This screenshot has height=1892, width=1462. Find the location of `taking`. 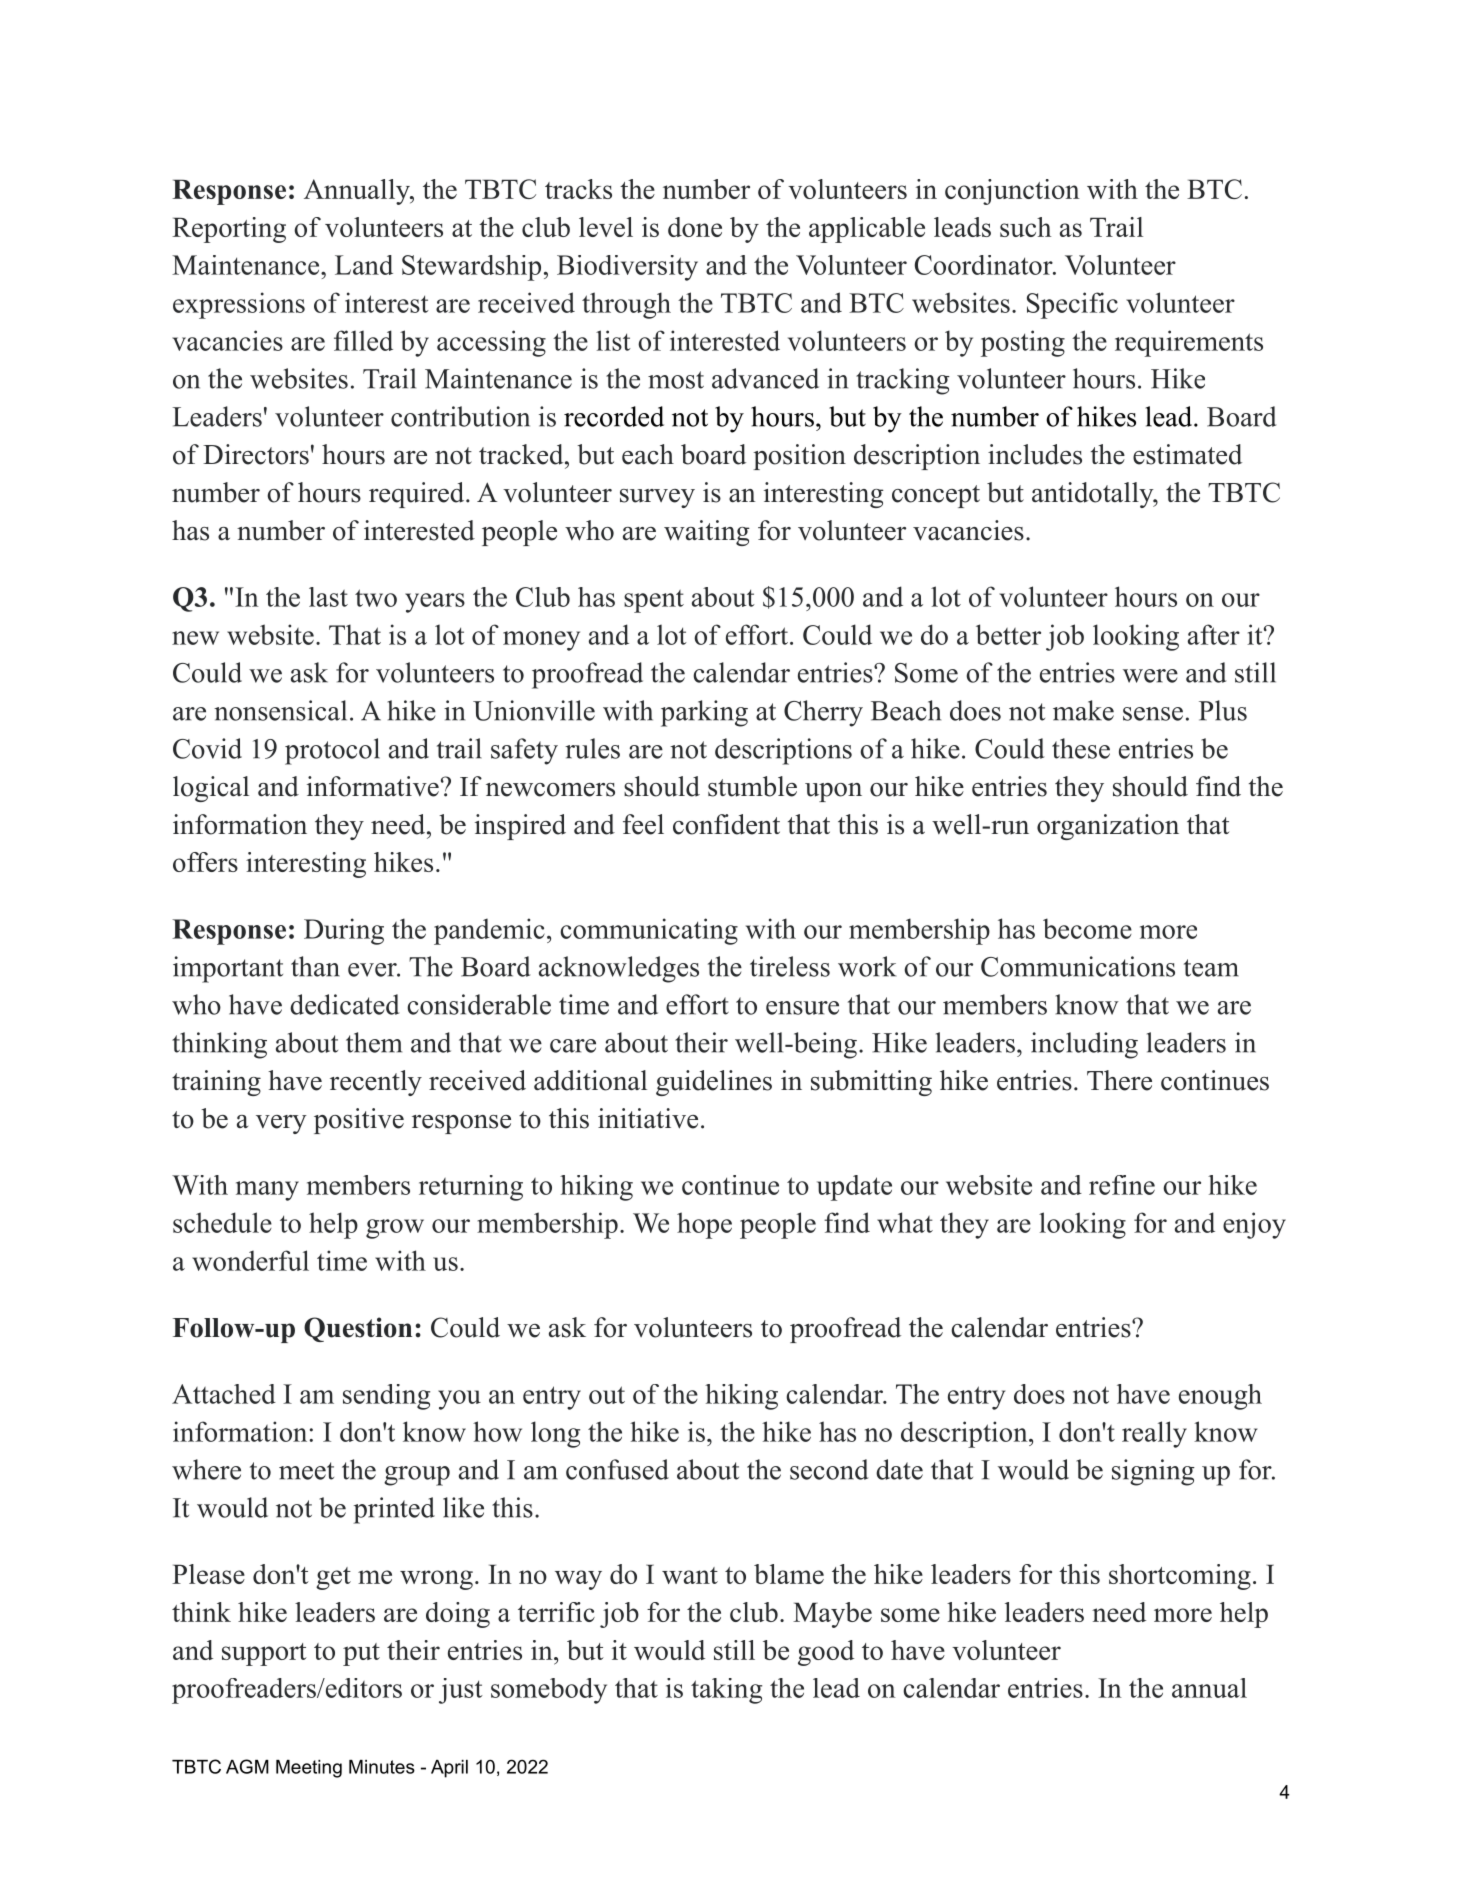

taking is located at coordinates (726, 1691).
